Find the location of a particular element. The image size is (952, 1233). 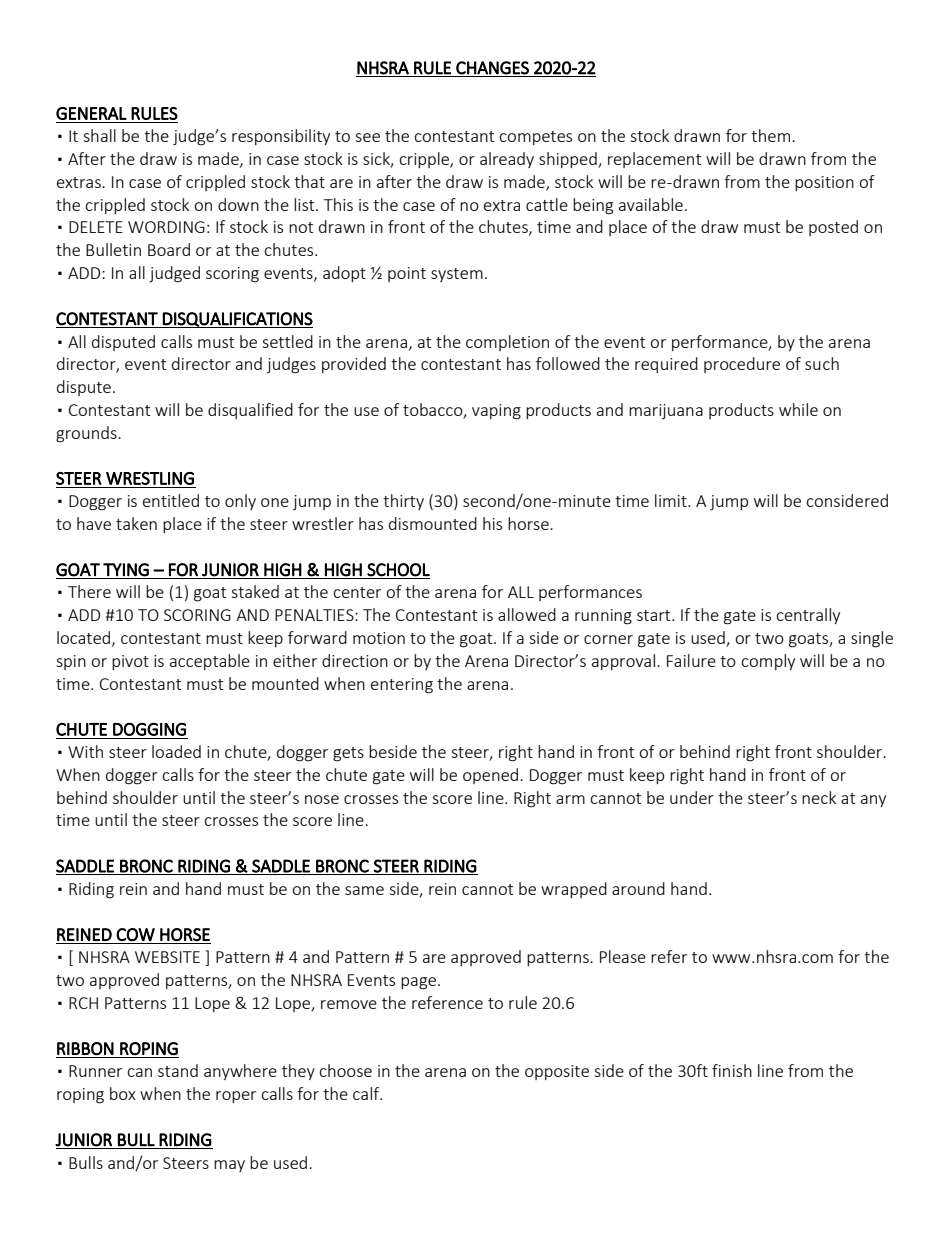

page is located at coordinates (418, 983).
